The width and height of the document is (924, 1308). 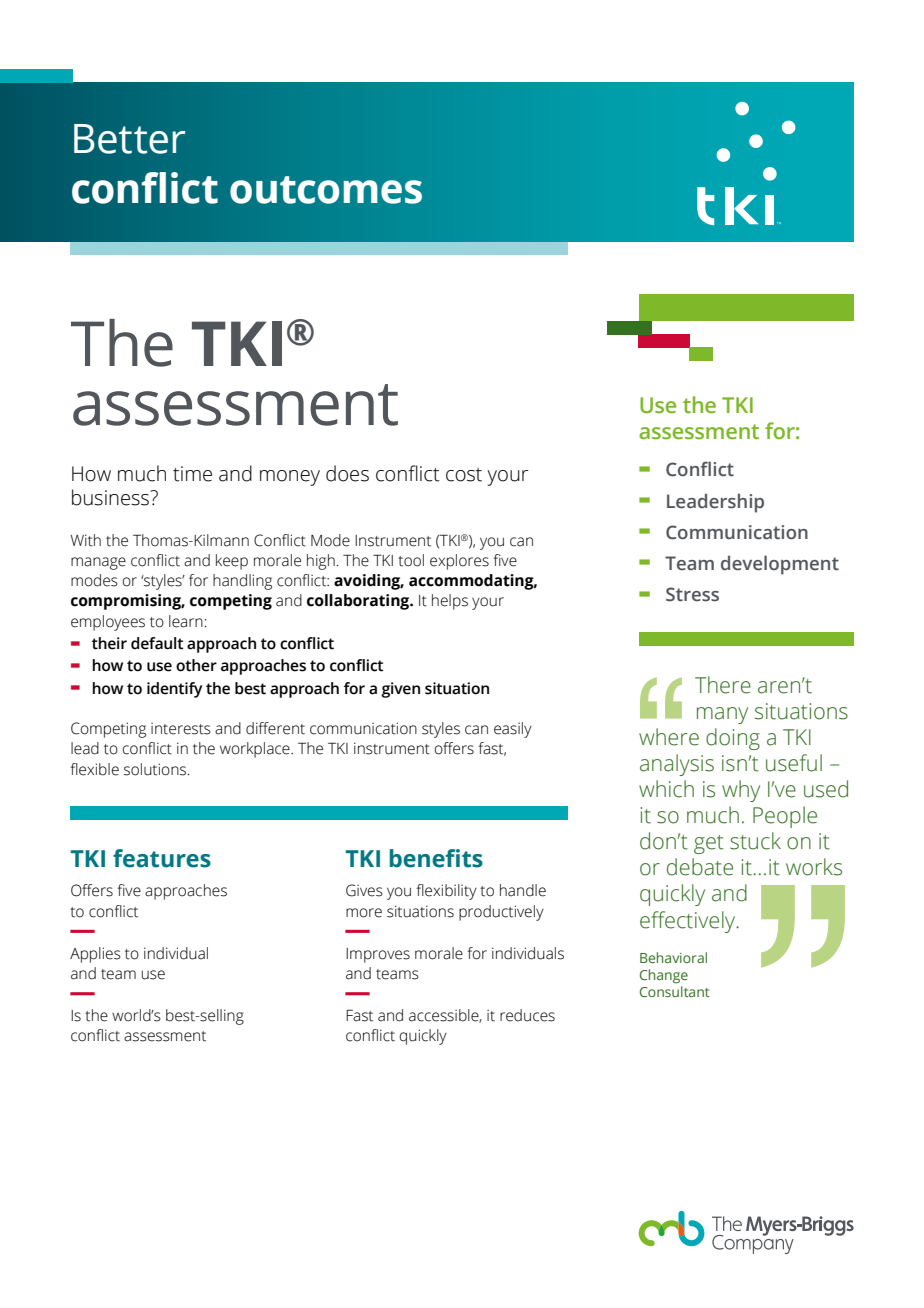 I want to click on cost, so click(x=464, y=475).
